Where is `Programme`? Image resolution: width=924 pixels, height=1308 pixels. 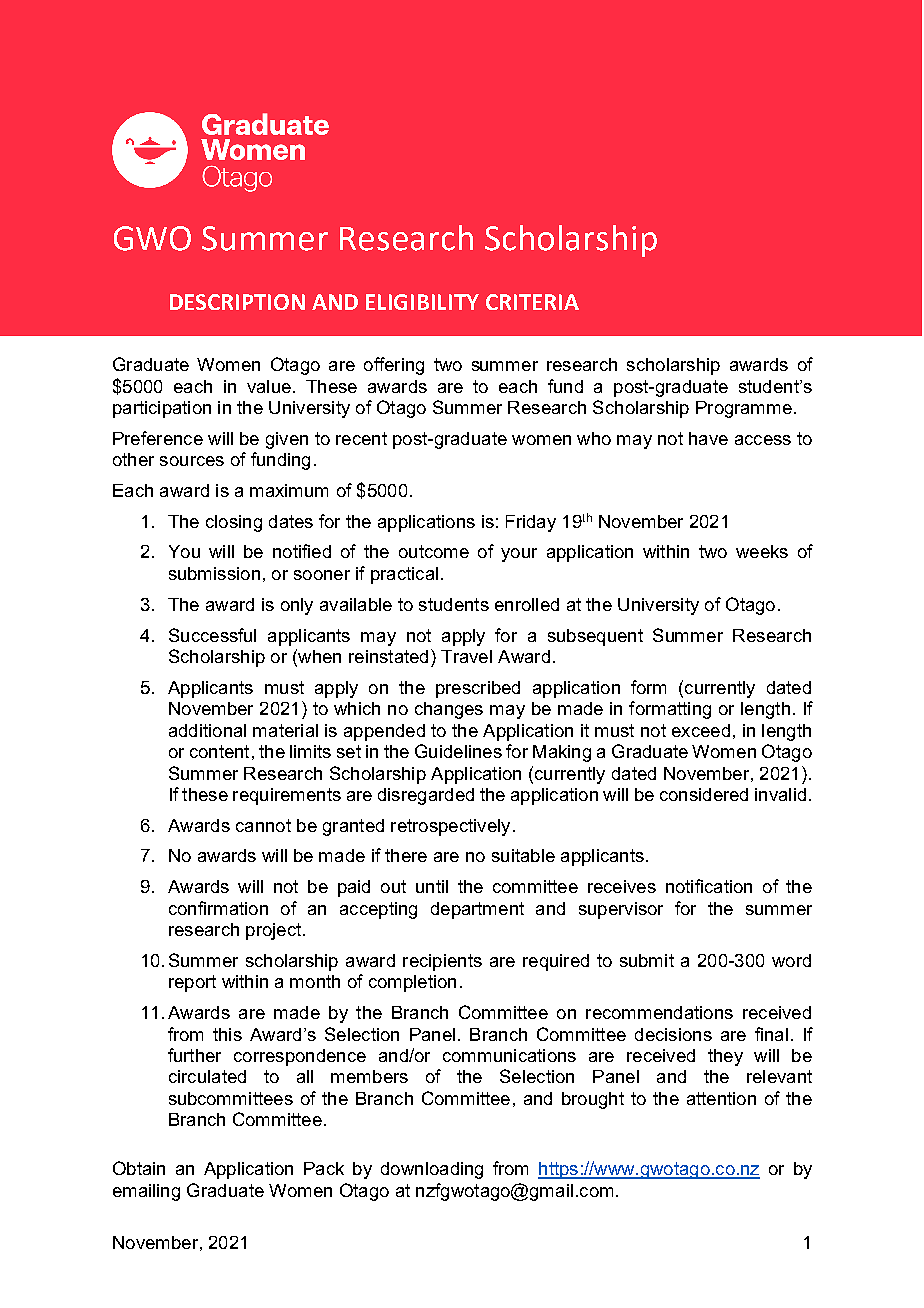 Programme is located at coordinates (744, 409).
